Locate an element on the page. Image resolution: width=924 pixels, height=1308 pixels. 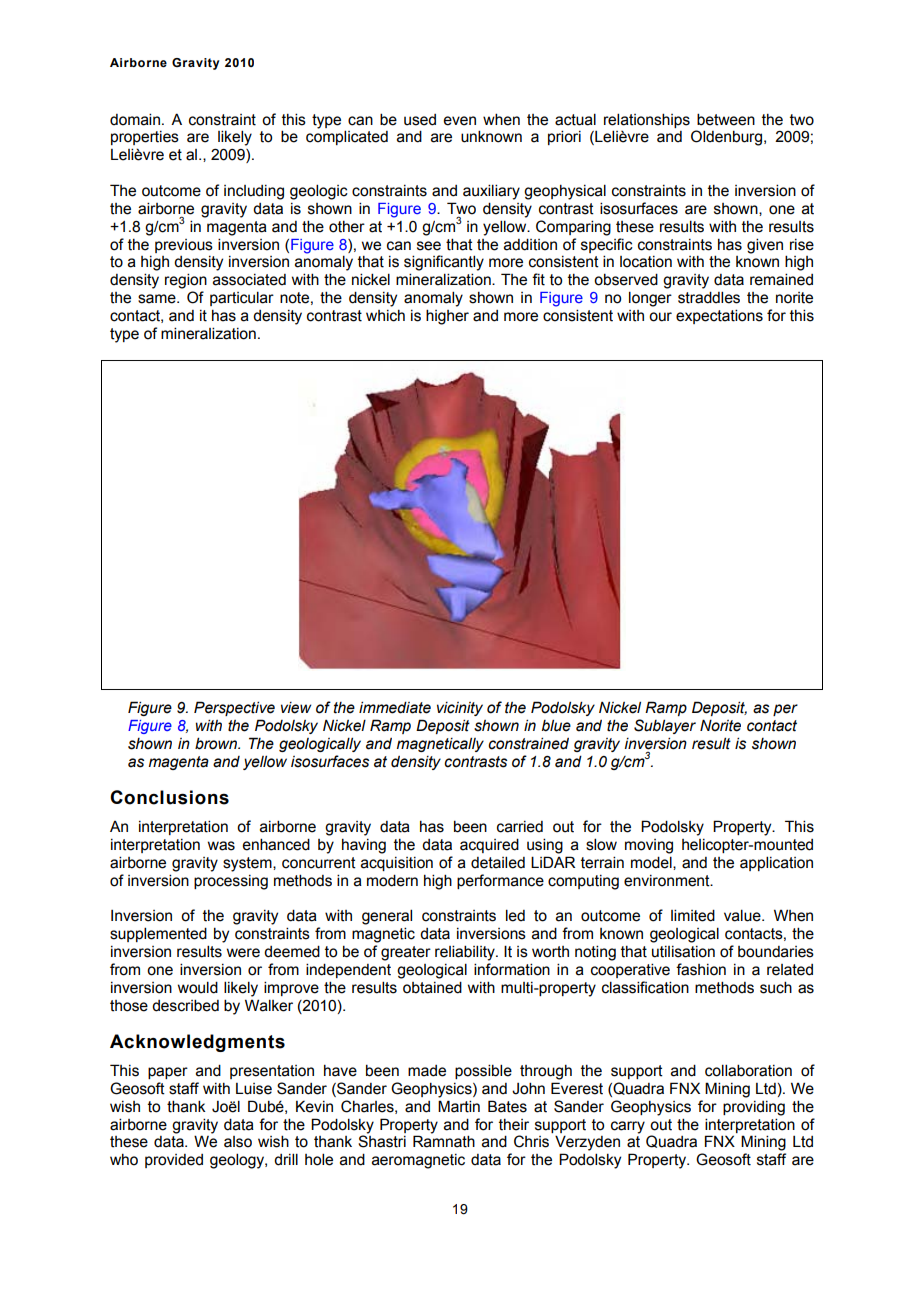
vicinity is located at coordinates (460, 709).
